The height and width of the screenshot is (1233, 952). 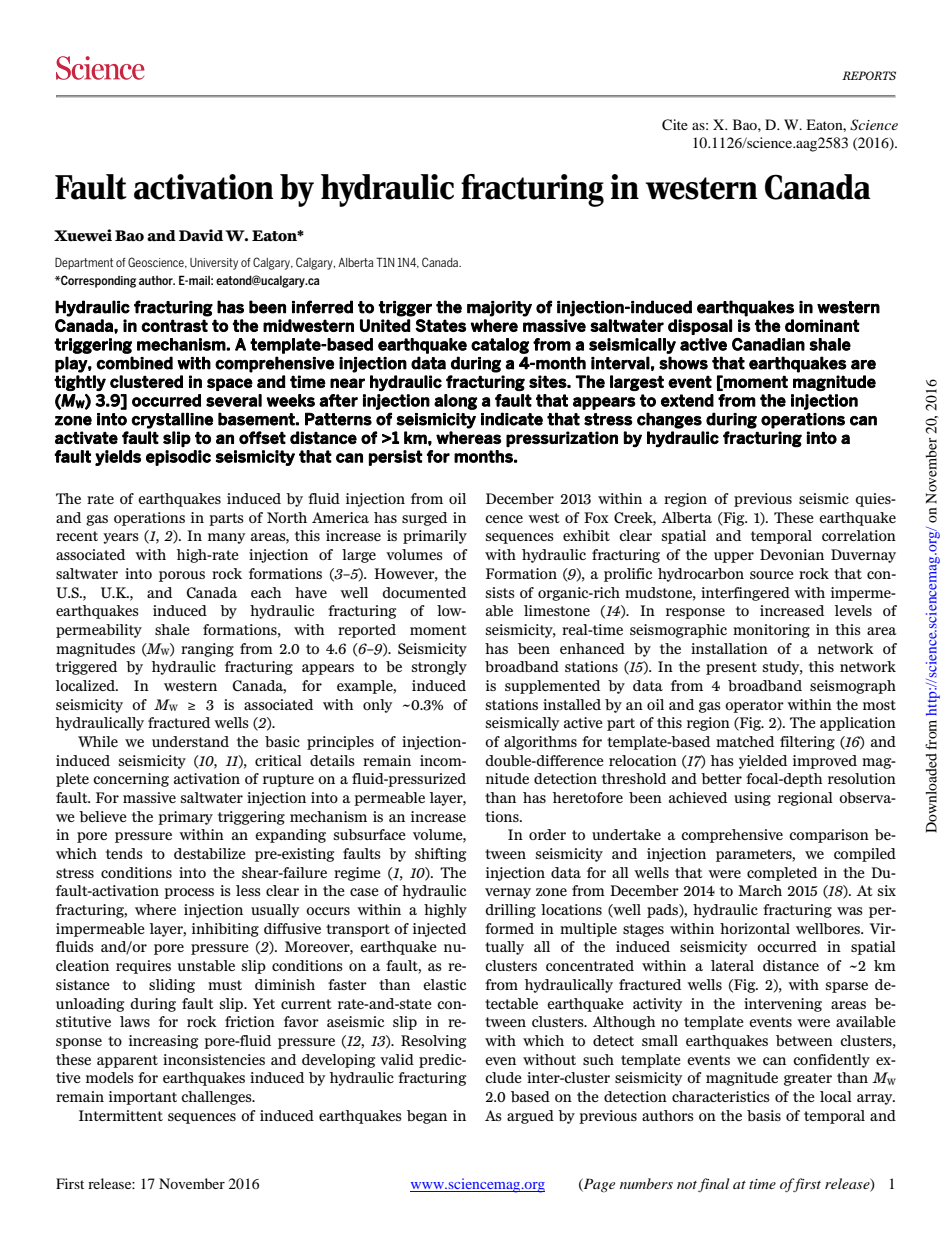 What do you see at coordinates (547, 834) in the screenshot?
I see `order` at bounding box center [547, 834].
